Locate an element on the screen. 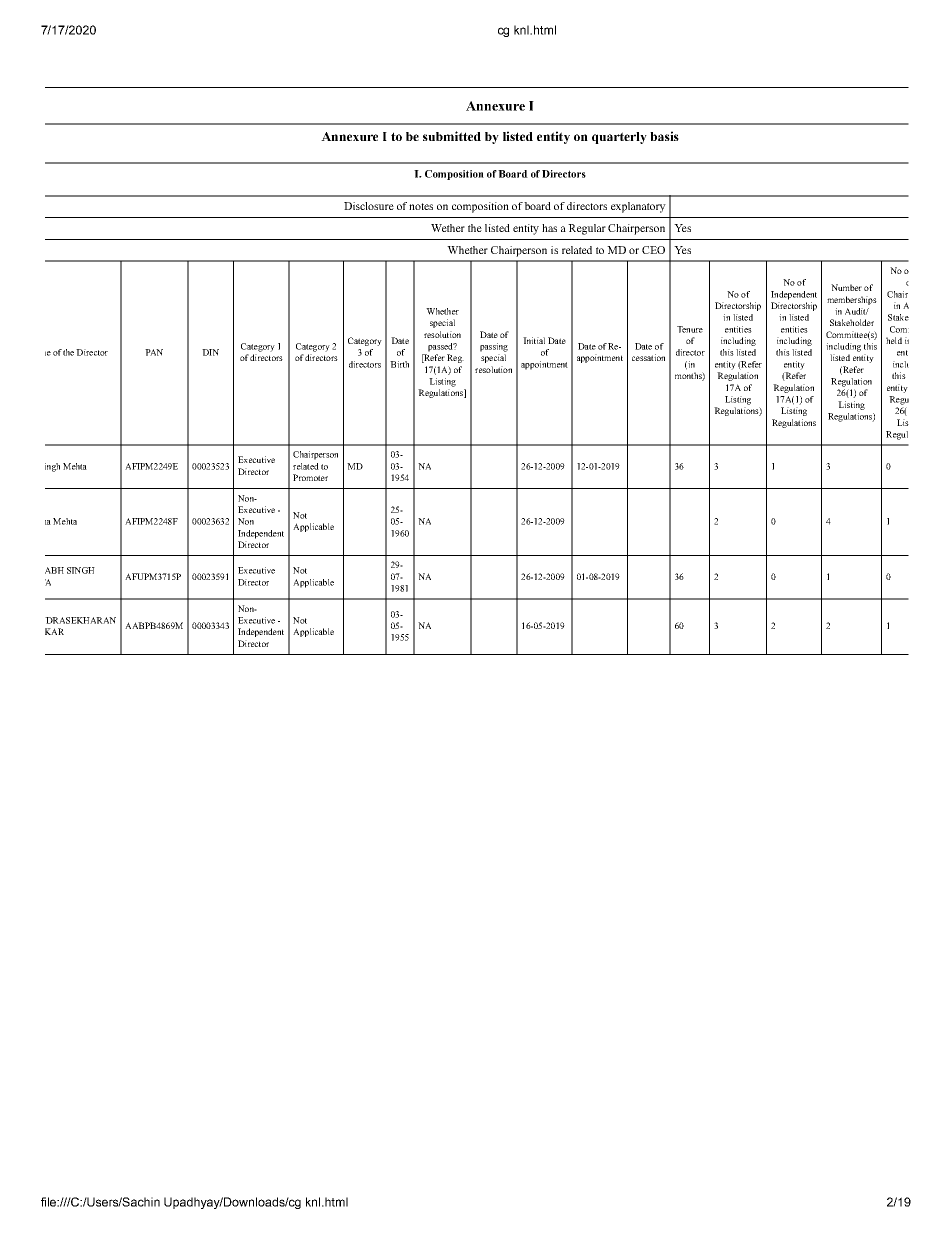 The height and width of the screenshot is (1233, 952). Promoter is located at coordinates (310, 477).
